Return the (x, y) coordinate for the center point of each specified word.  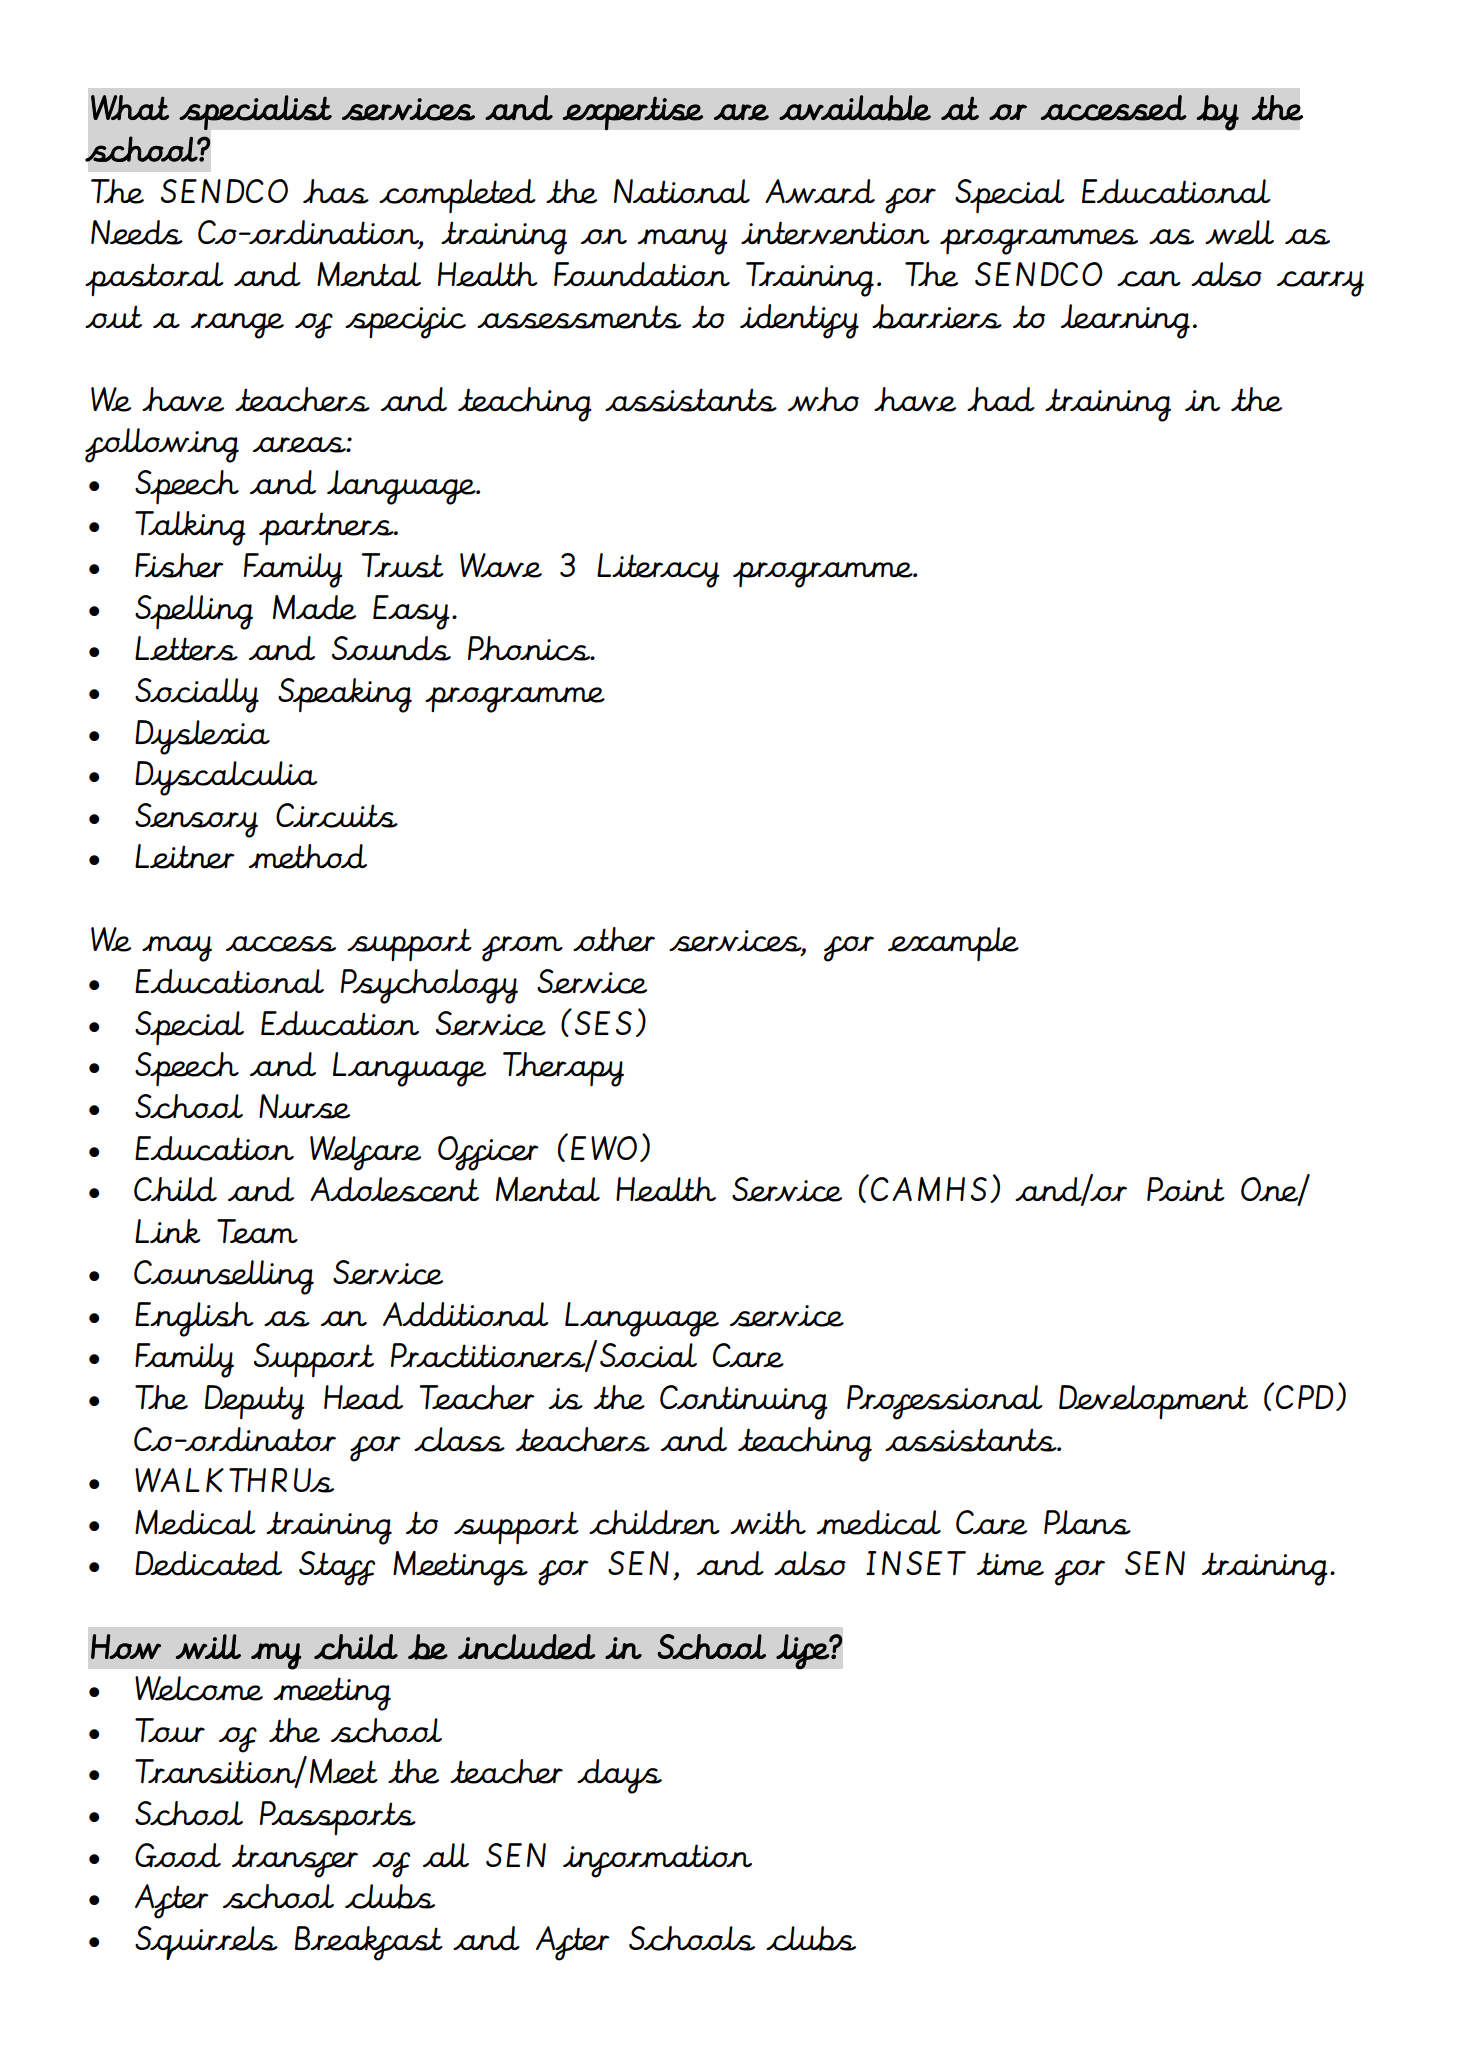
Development (1153, 1402)
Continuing (744, 1402)
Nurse (304, 1106)
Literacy (658, 570)
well (1239, 232)
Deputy (255, 1402)
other (614, 939)
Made (314, 607)
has (336, 191)
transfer (295, 1861)
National (682, 191)
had (1001, 399)
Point (1186, 1189)
